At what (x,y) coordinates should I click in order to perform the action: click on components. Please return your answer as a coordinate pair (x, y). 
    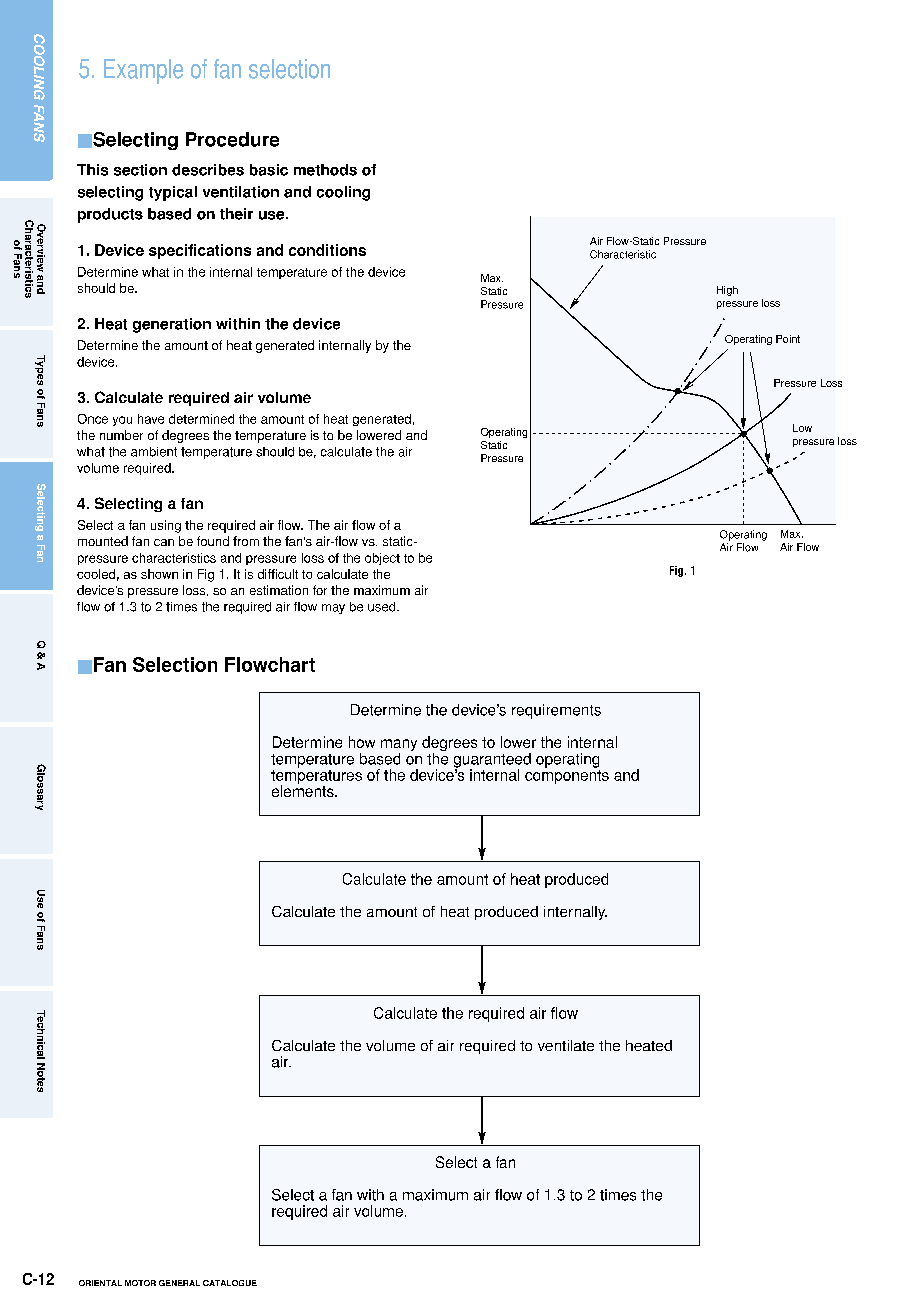
    Looking at the image, I should click on (567, 777).
